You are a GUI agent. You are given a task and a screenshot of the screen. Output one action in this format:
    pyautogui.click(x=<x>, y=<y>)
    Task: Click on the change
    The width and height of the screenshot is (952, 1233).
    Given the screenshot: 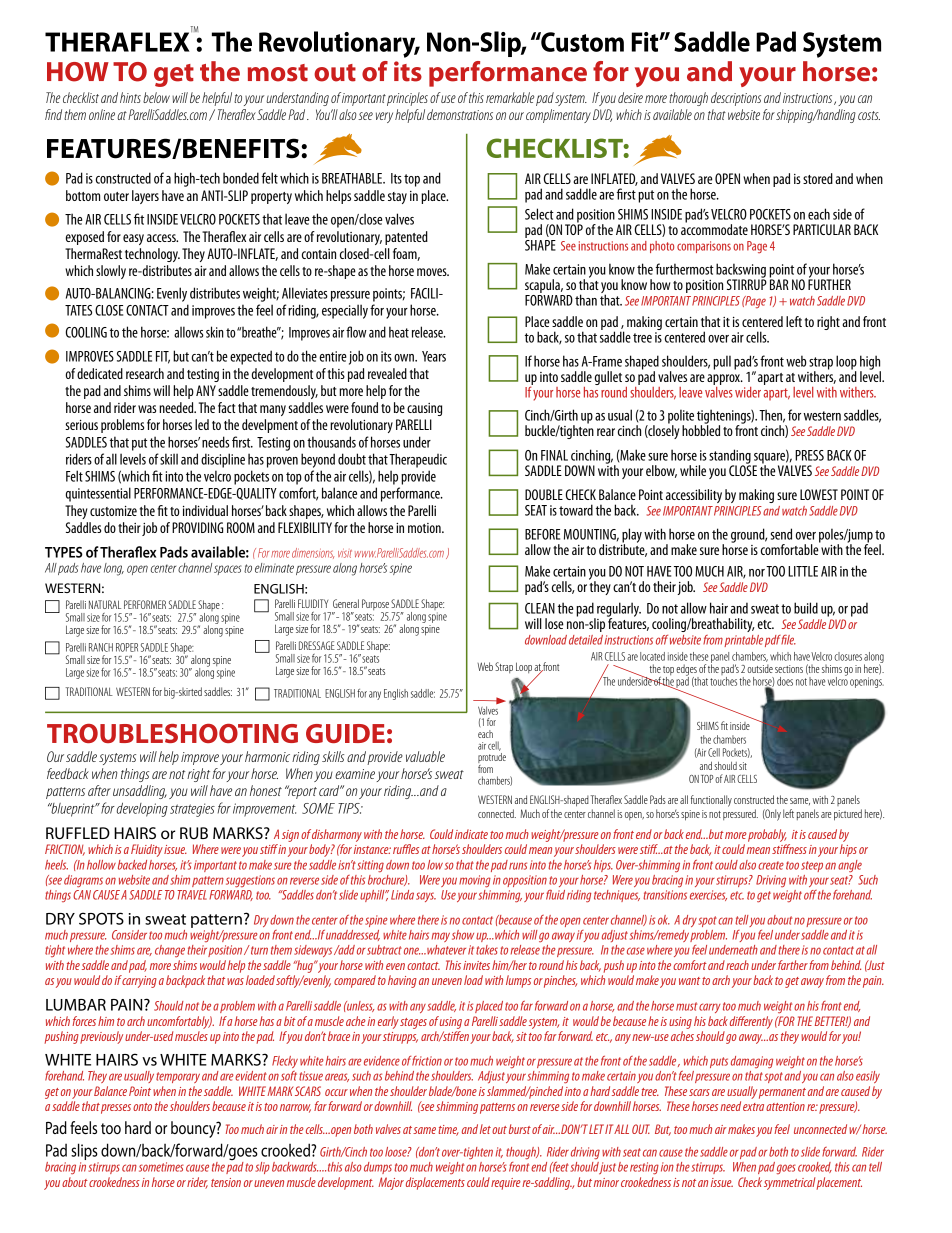 What is the action you would take?
    pyautogui.click(x=170, y=951)
